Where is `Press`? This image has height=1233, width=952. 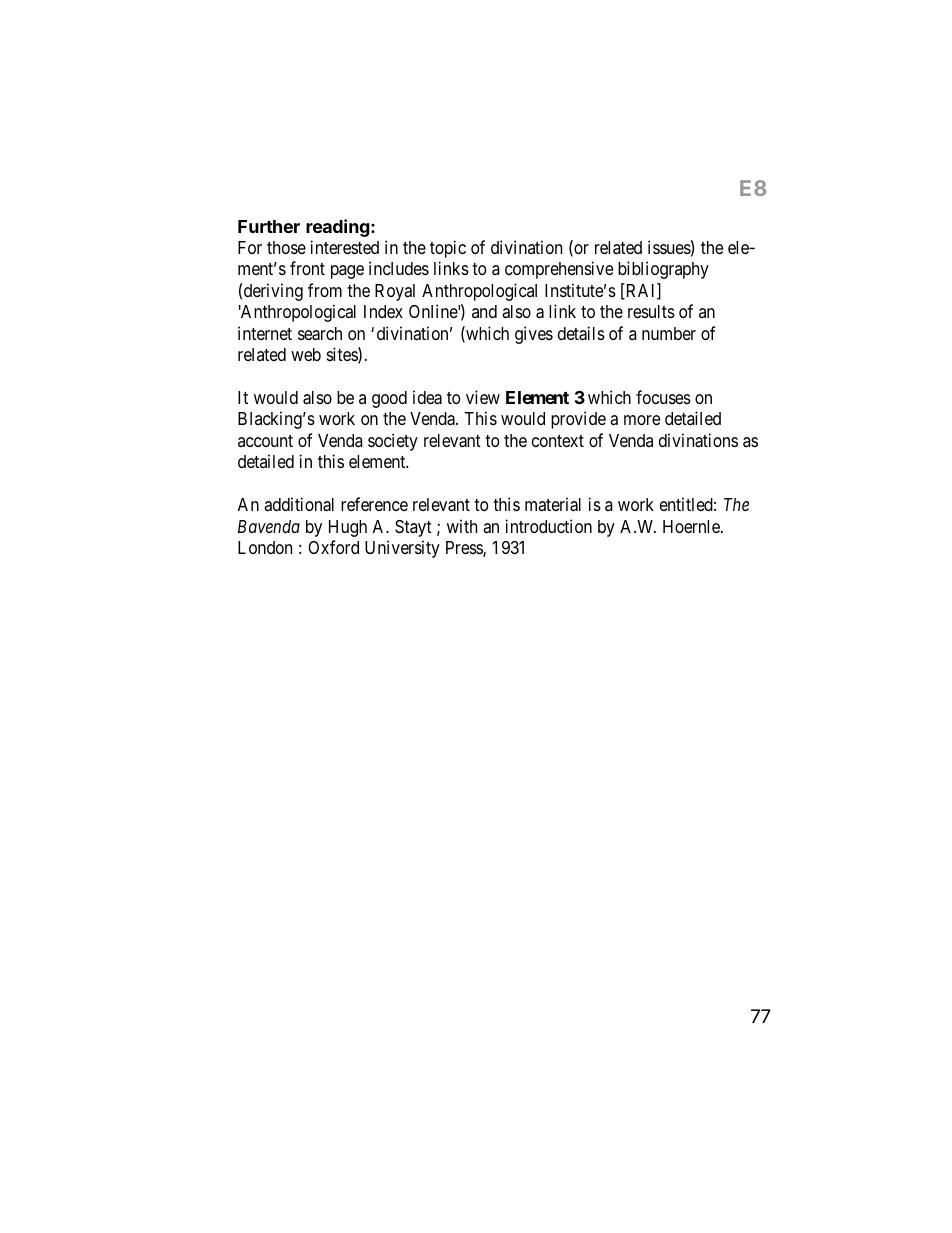 Press is located at coordinates (465, 549).
